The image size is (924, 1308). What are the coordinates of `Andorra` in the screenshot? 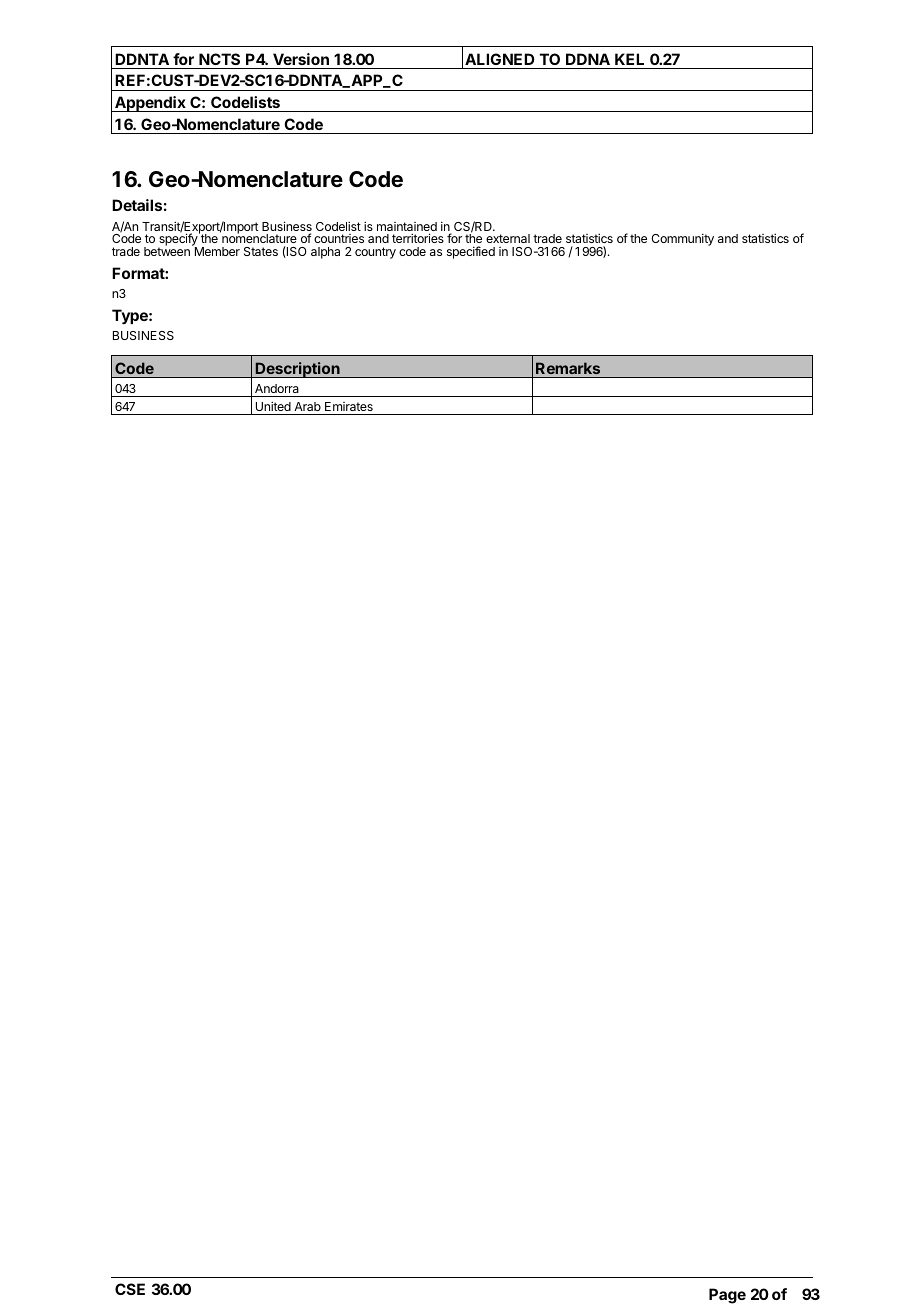 It's located at (277, 388).
